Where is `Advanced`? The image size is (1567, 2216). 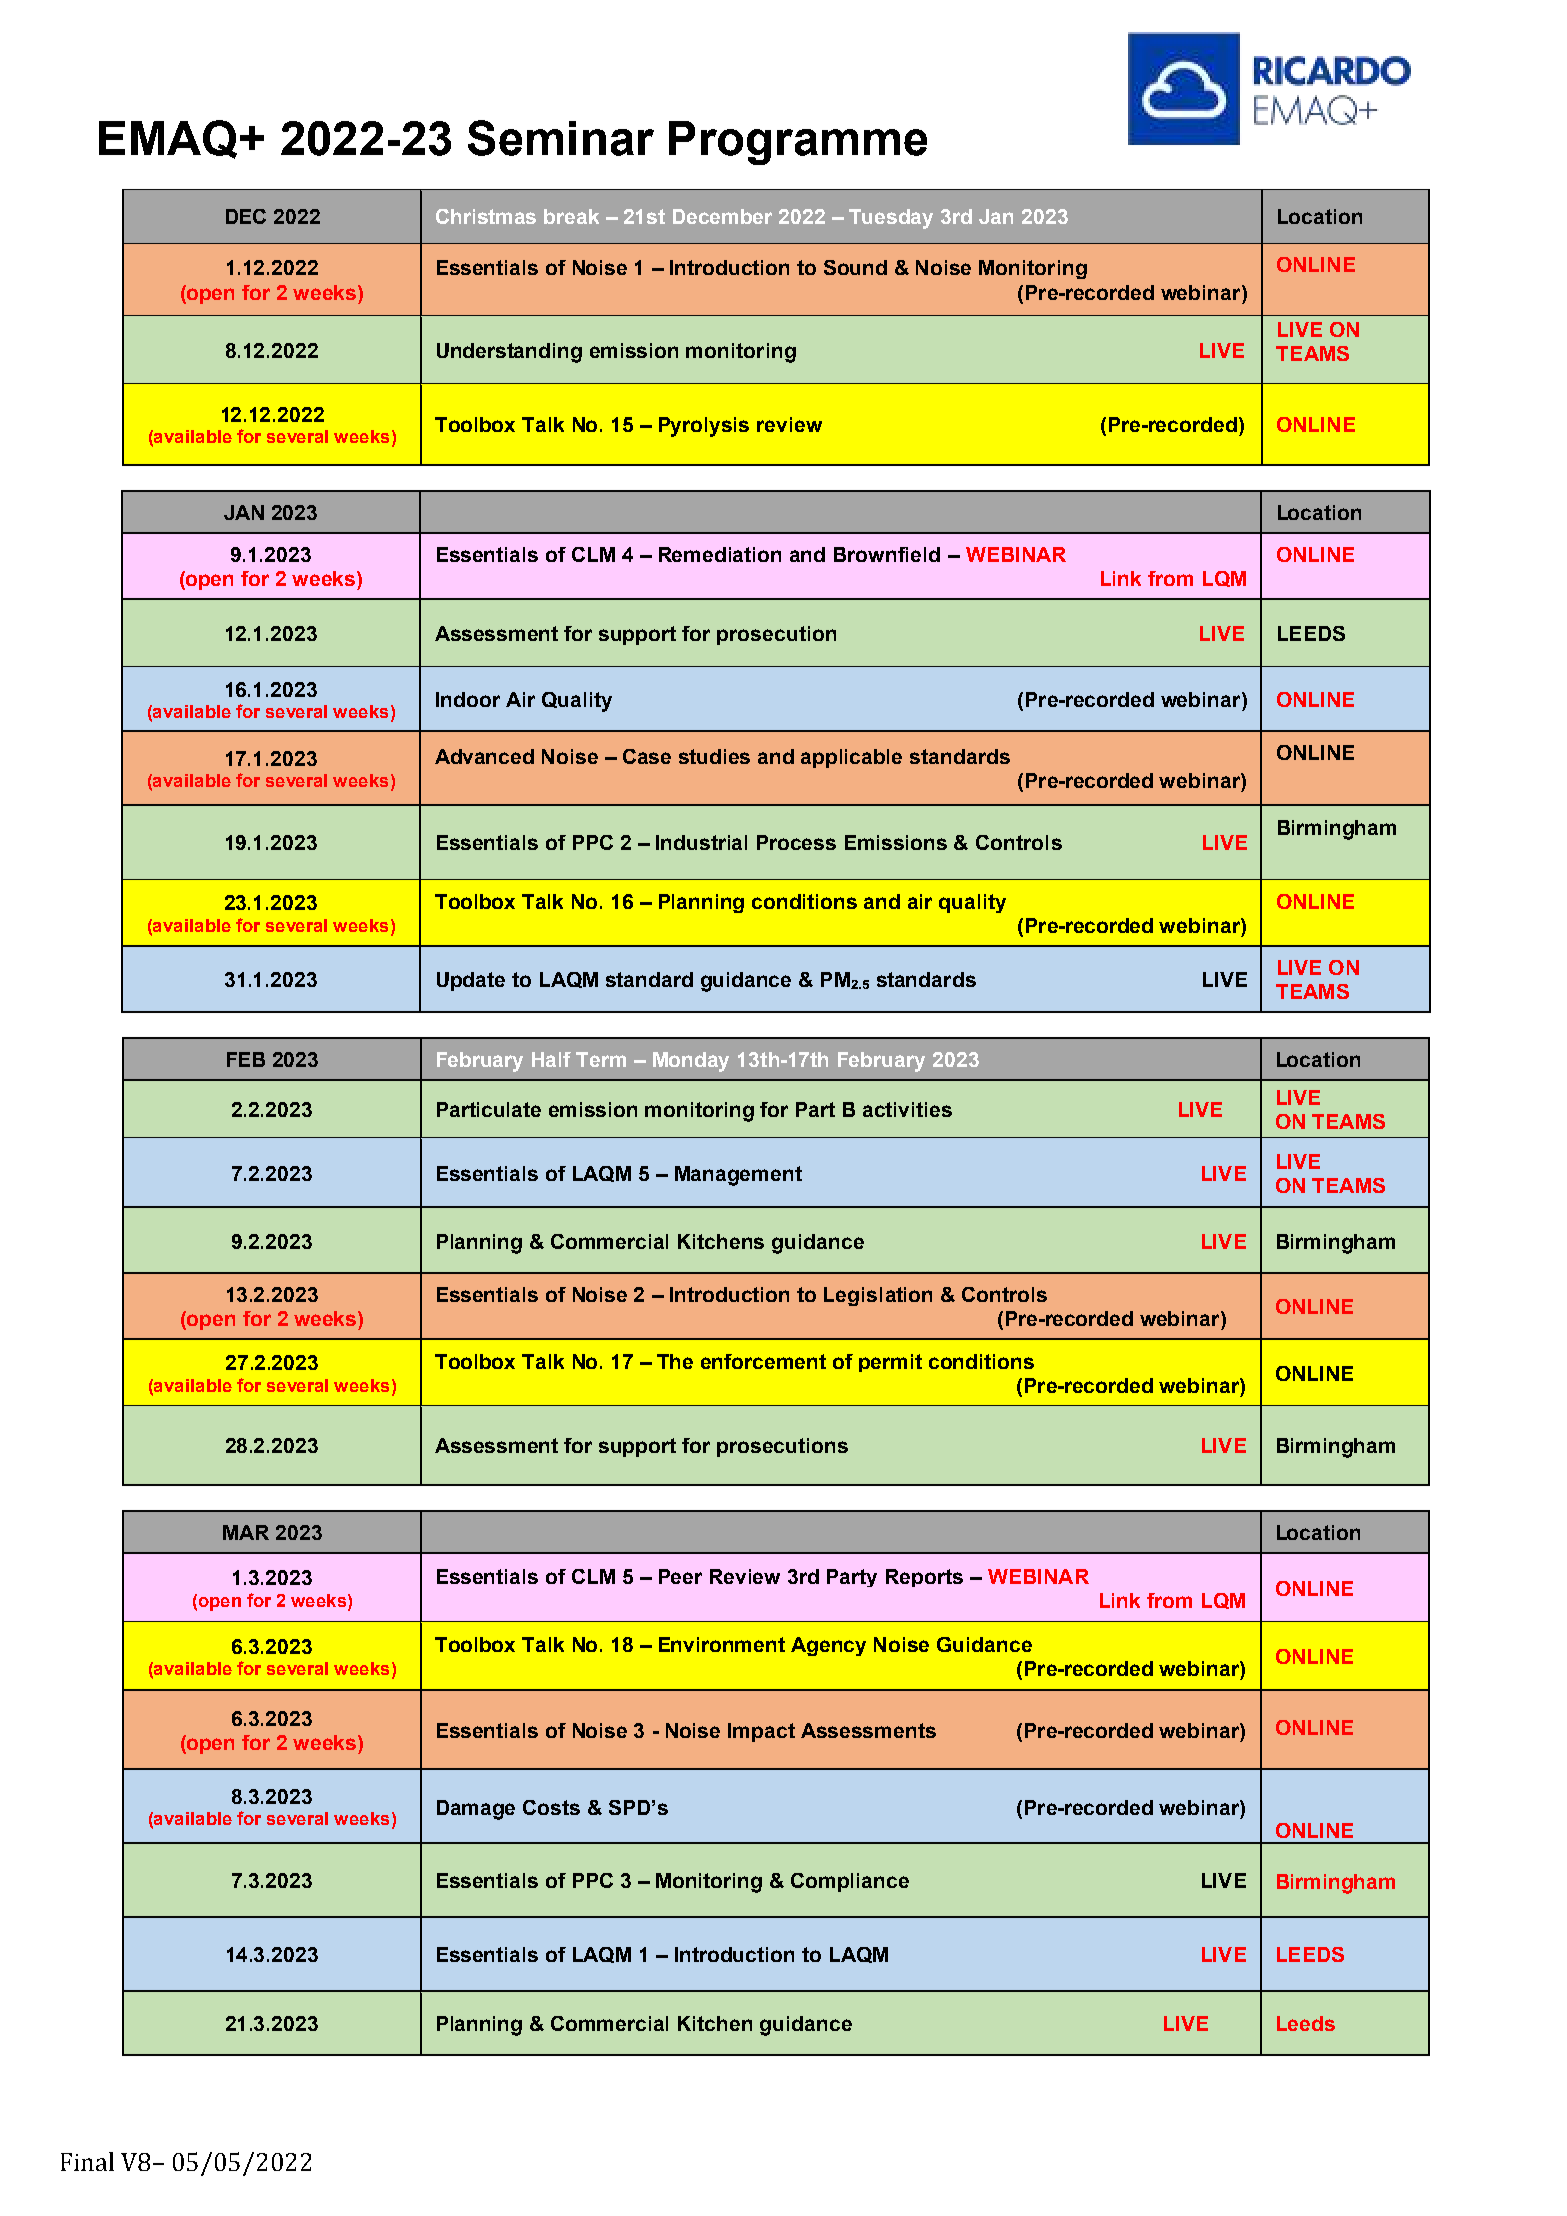
Advanced is located at coordinates (484, 756).
